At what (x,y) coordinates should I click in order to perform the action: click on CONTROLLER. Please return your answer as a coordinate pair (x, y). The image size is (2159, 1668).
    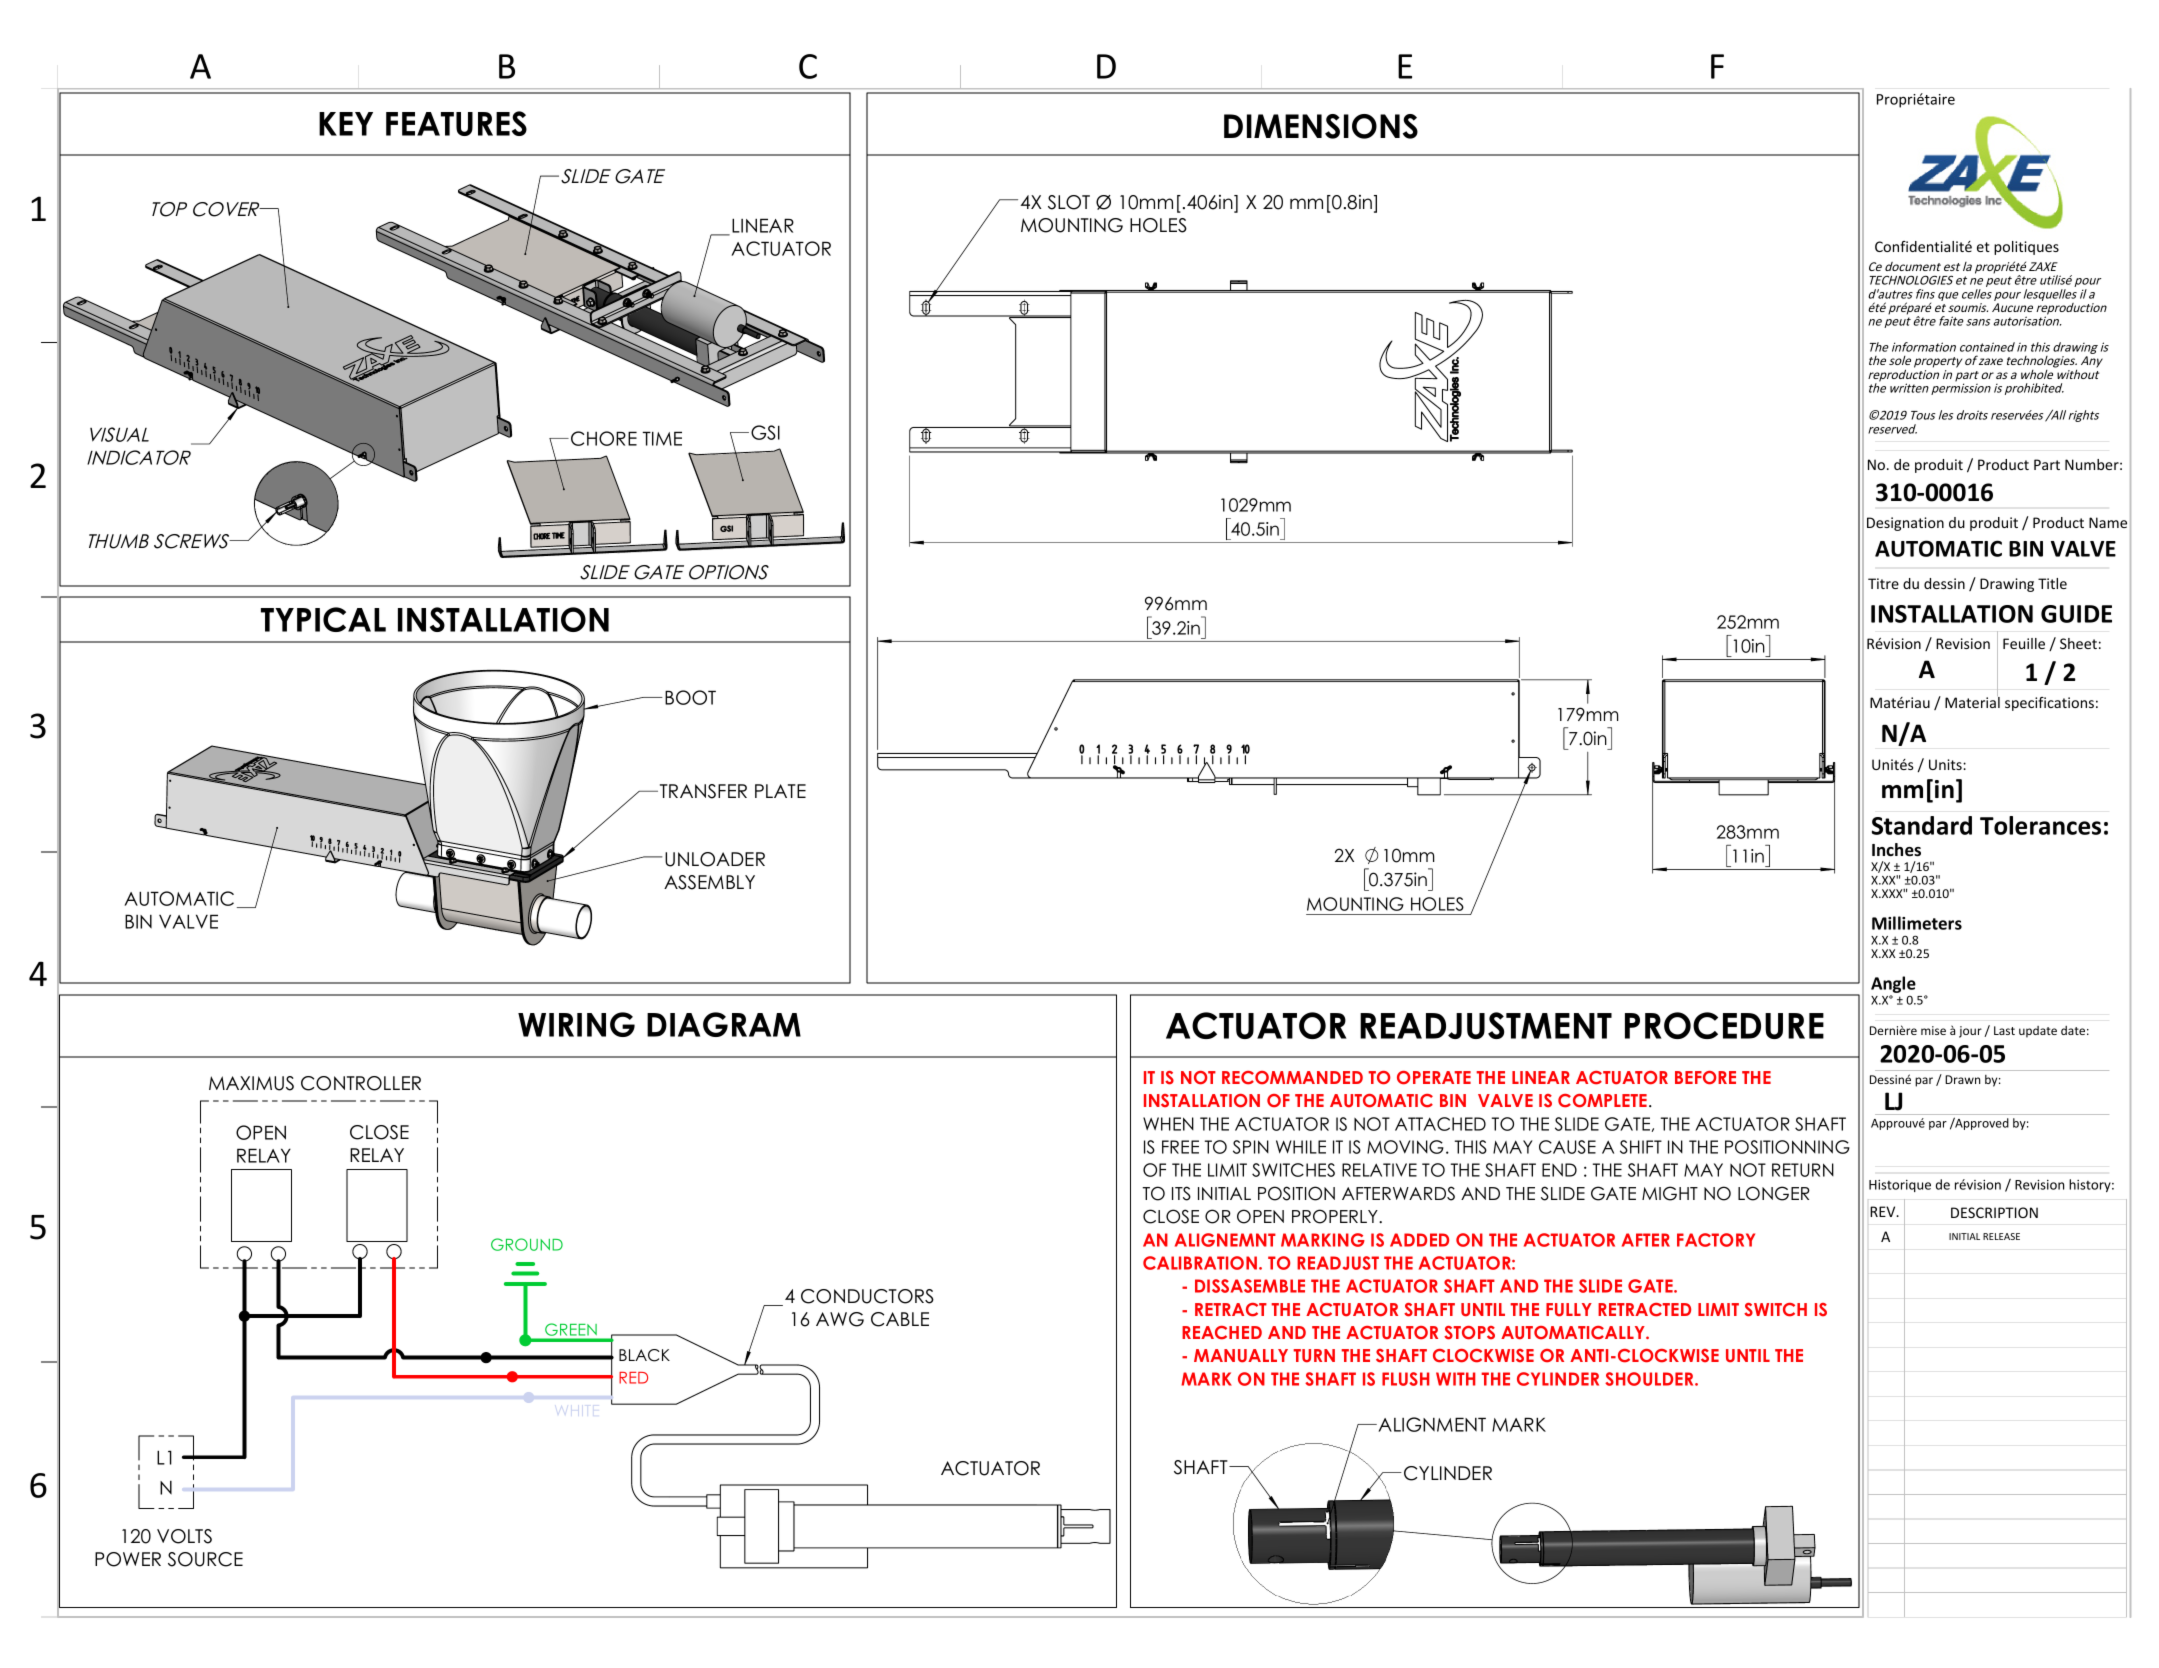
    Looking at the image, I should click on (361, 1083).
